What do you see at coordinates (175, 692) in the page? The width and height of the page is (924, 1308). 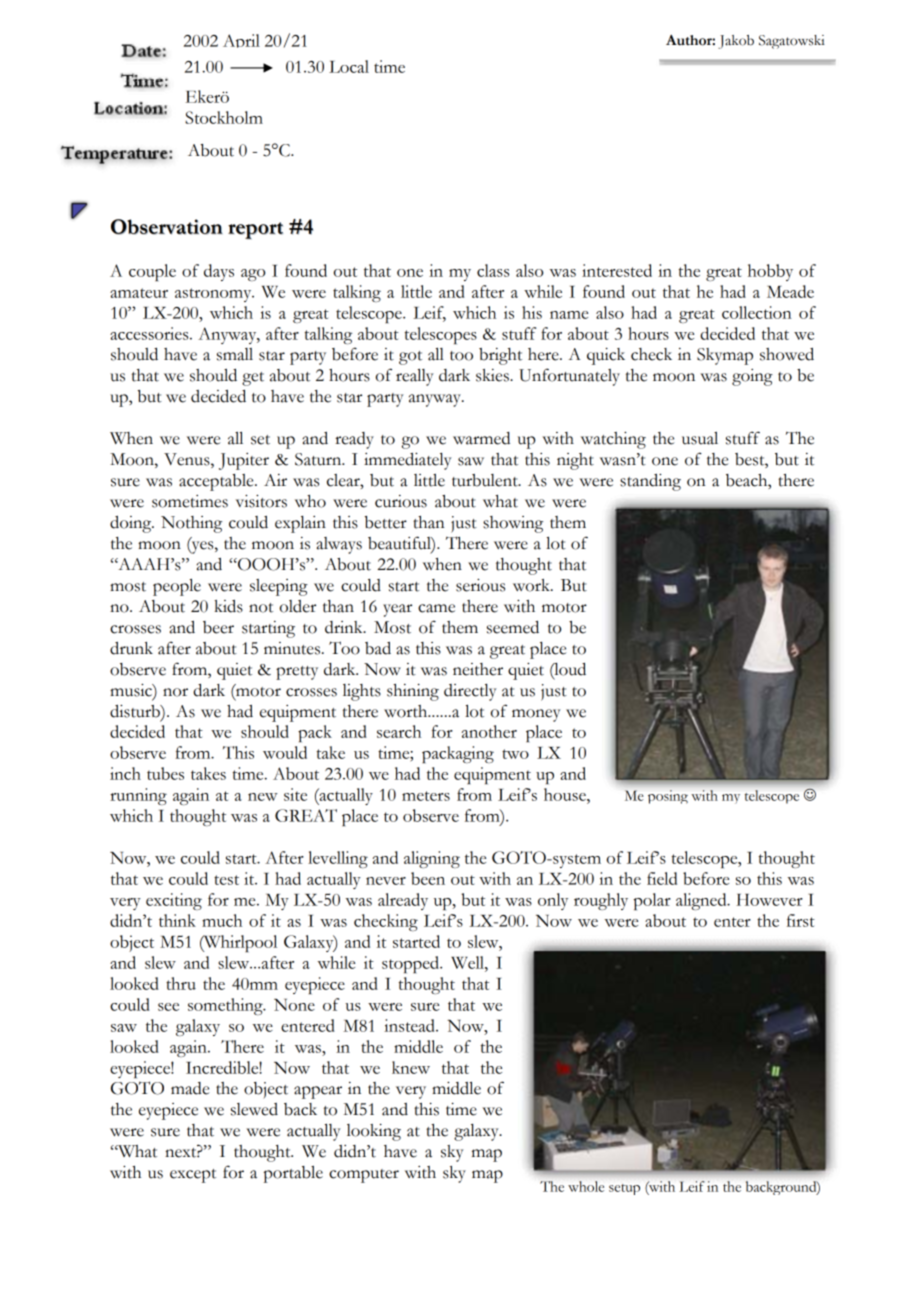 I see `nor` at bounding box center [175, 692].
